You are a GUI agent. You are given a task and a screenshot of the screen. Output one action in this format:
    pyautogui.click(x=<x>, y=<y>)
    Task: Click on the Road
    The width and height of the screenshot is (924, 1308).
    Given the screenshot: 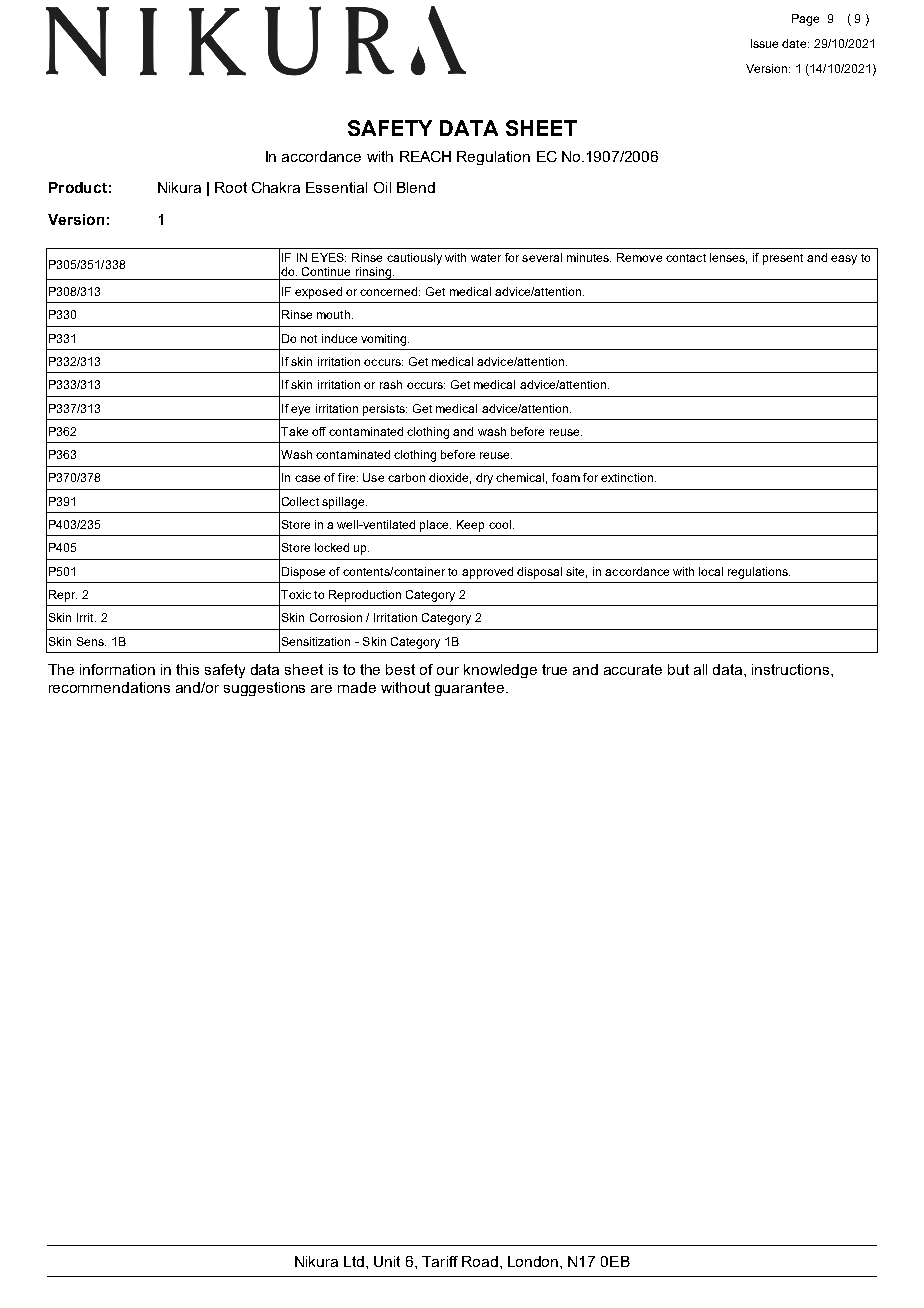 What is the action you would take?
    pyautogui.click(x=480, y=1261)
